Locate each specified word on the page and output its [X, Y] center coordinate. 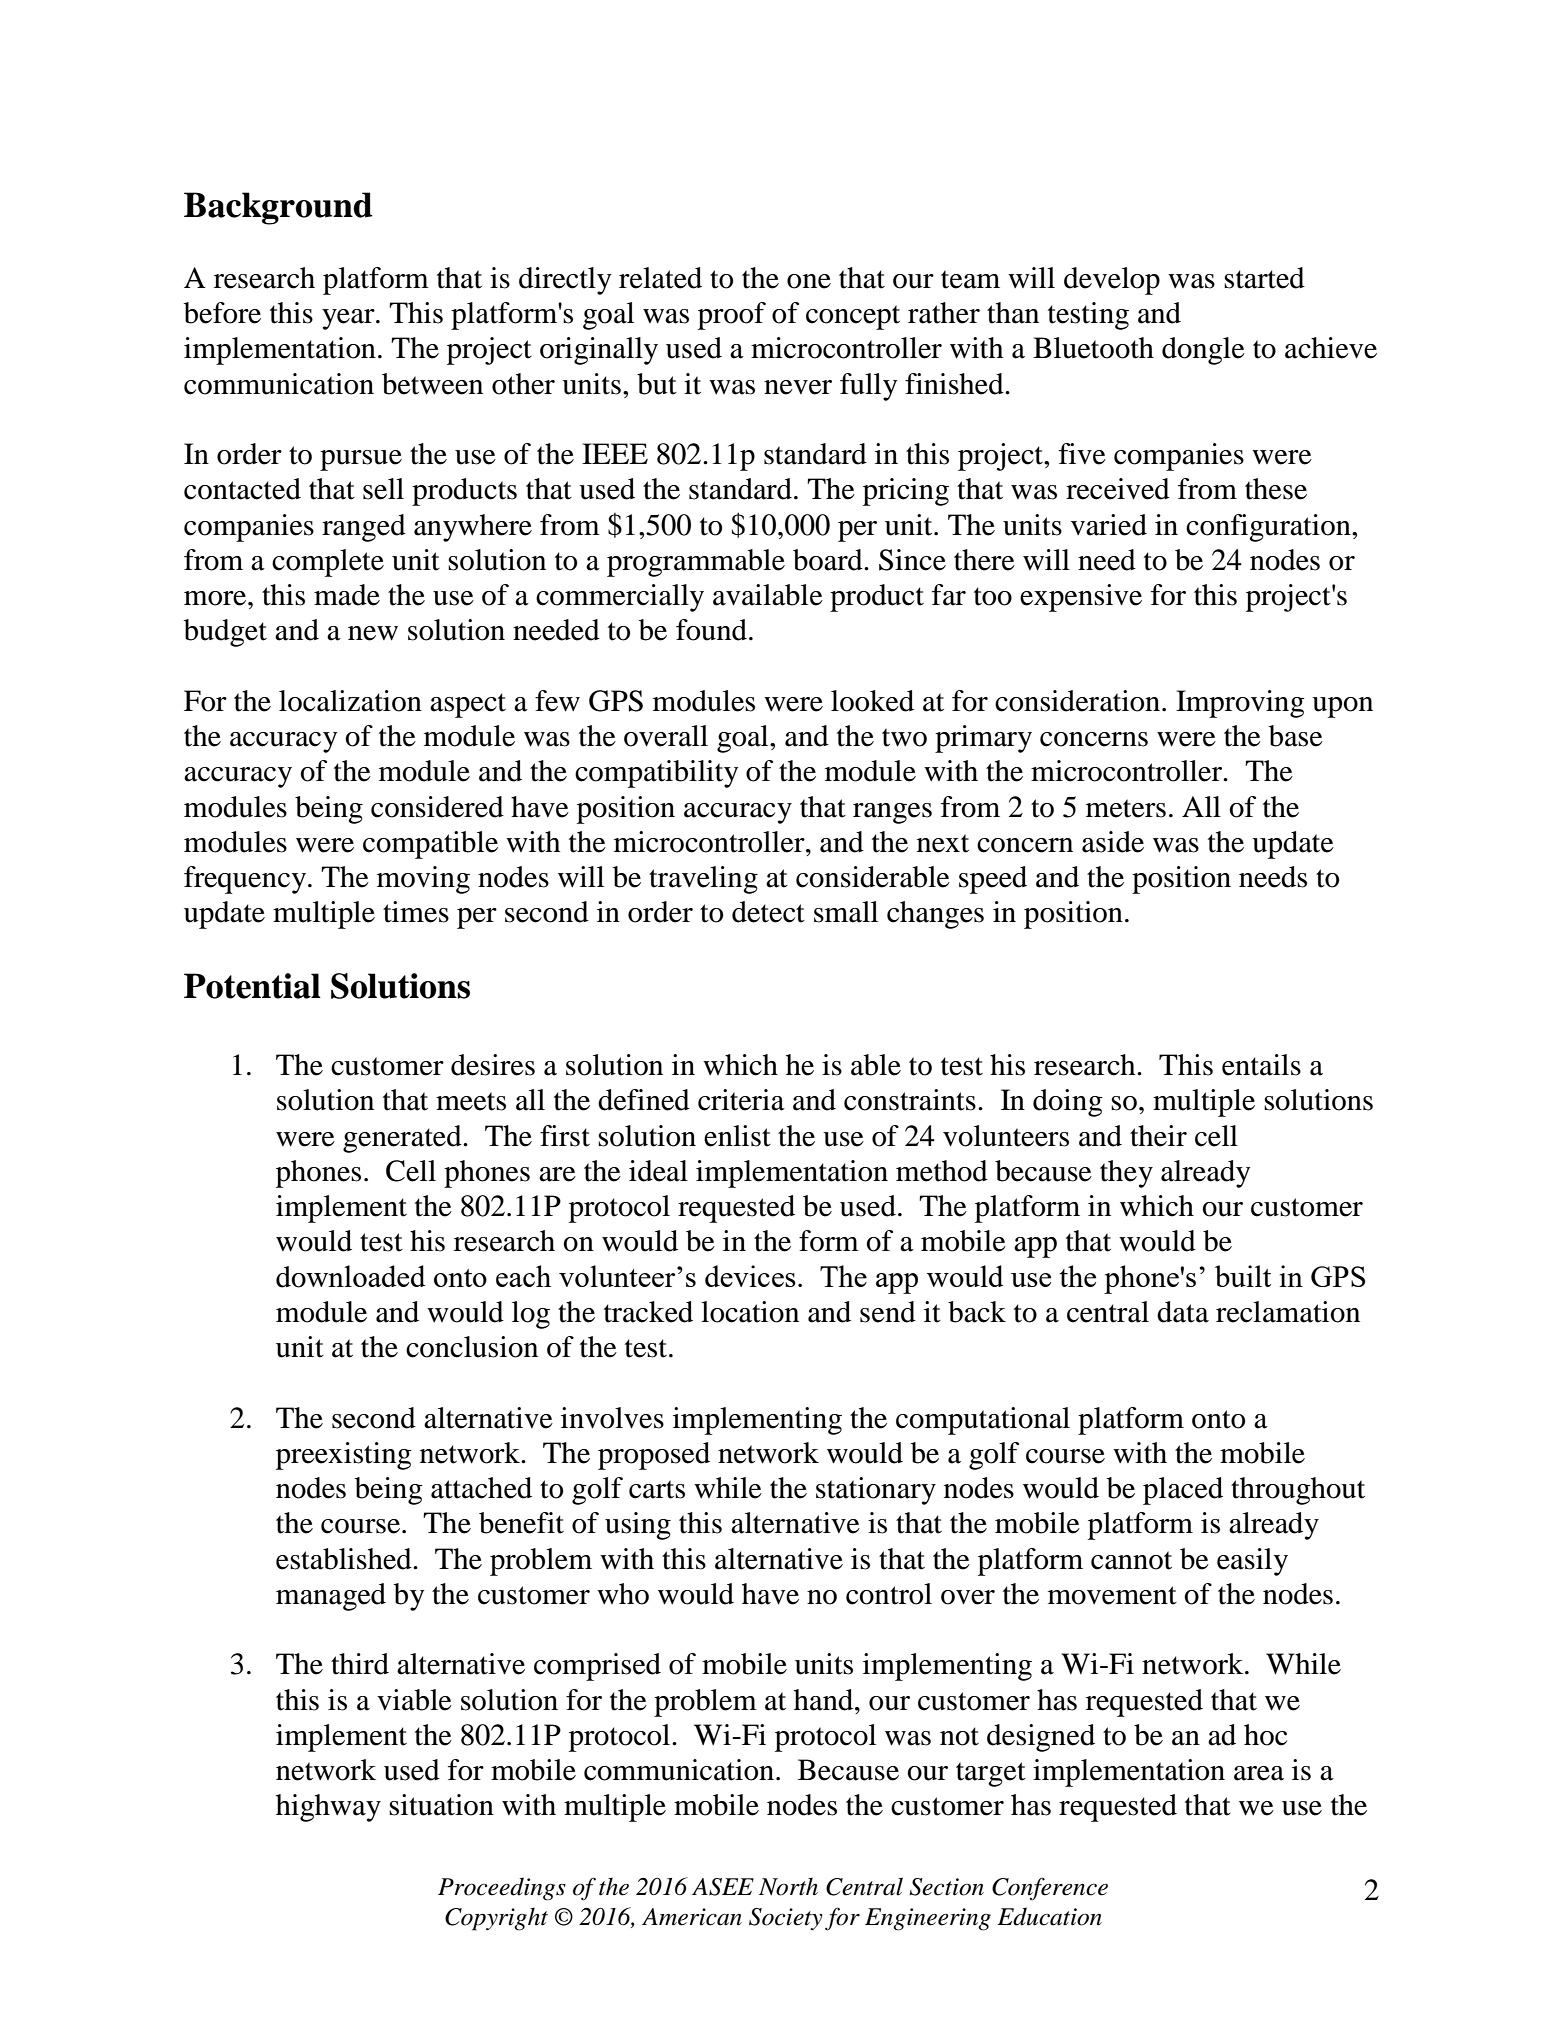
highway [328, 1808]
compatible [430, 845]
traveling [703, 880]
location [750, 1312]
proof [732, 316]
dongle [1203, 351]
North [788, 1886]
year [349, 319]
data [1183, 1312]
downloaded [351, 1276]
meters [1126, 808]
